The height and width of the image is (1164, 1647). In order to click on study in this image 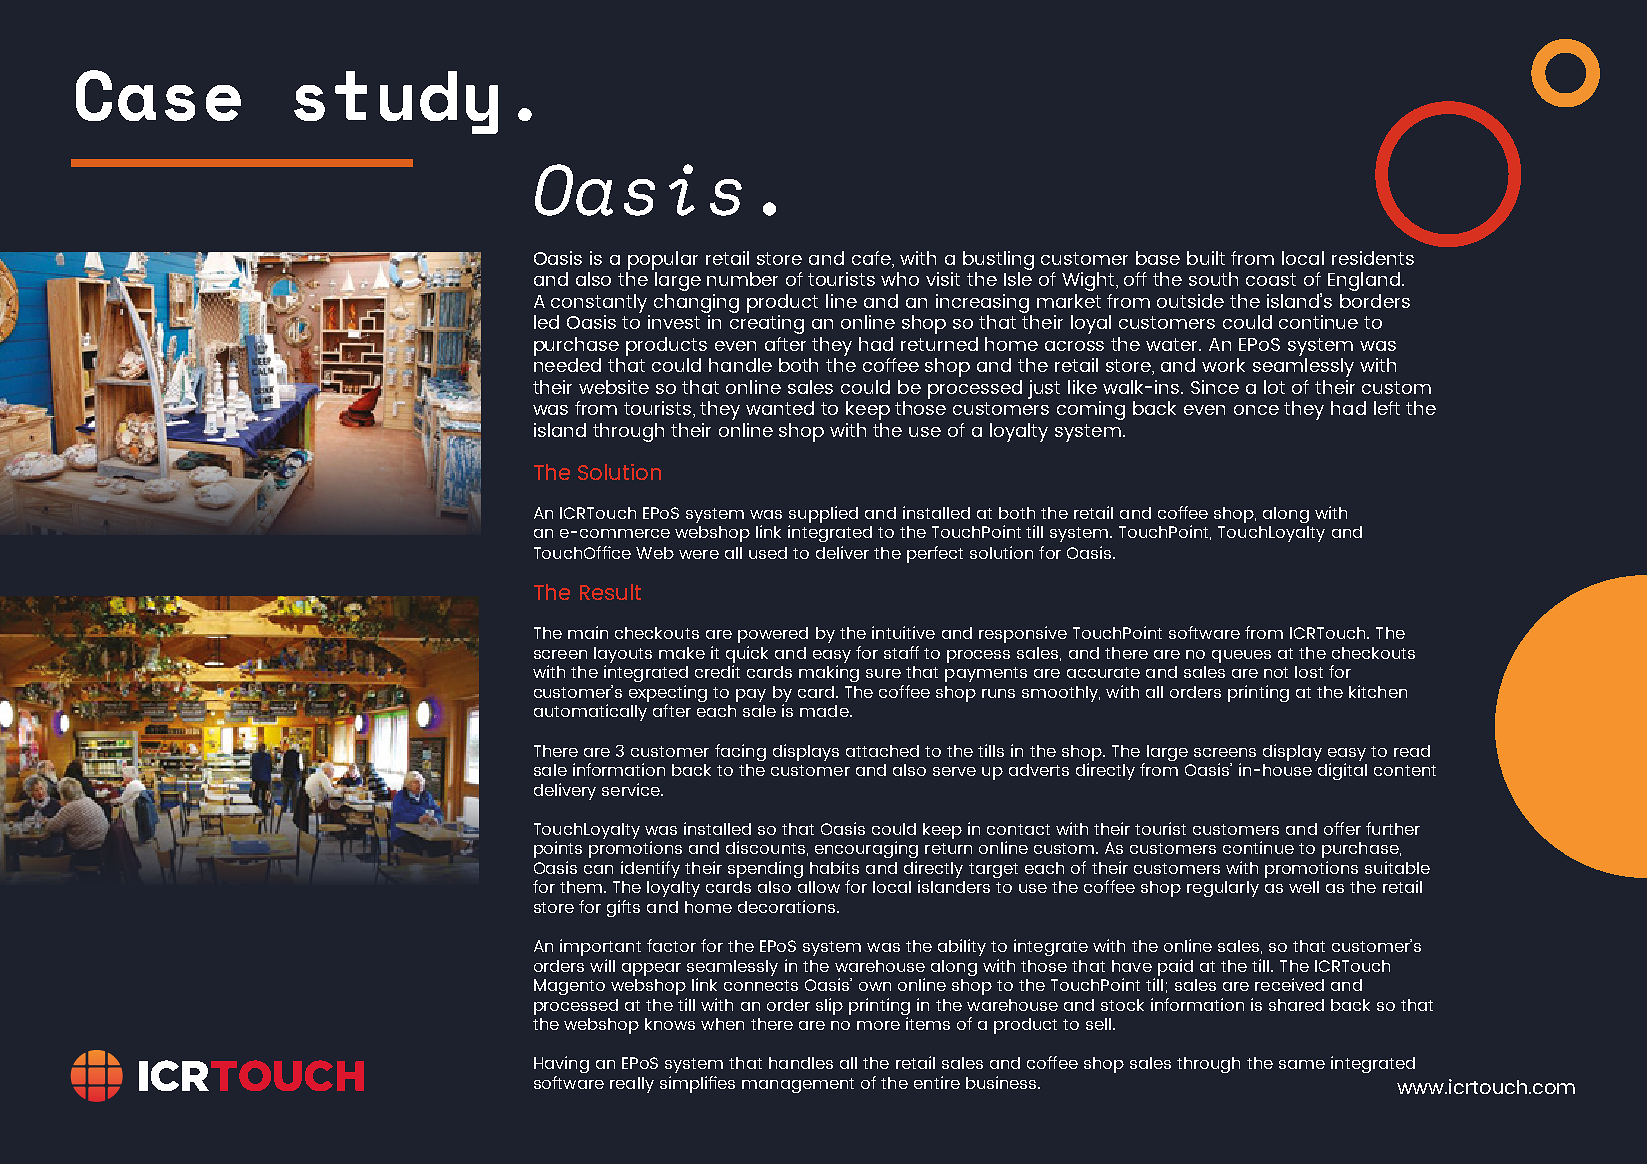, I will do `click(396, 102)`.
